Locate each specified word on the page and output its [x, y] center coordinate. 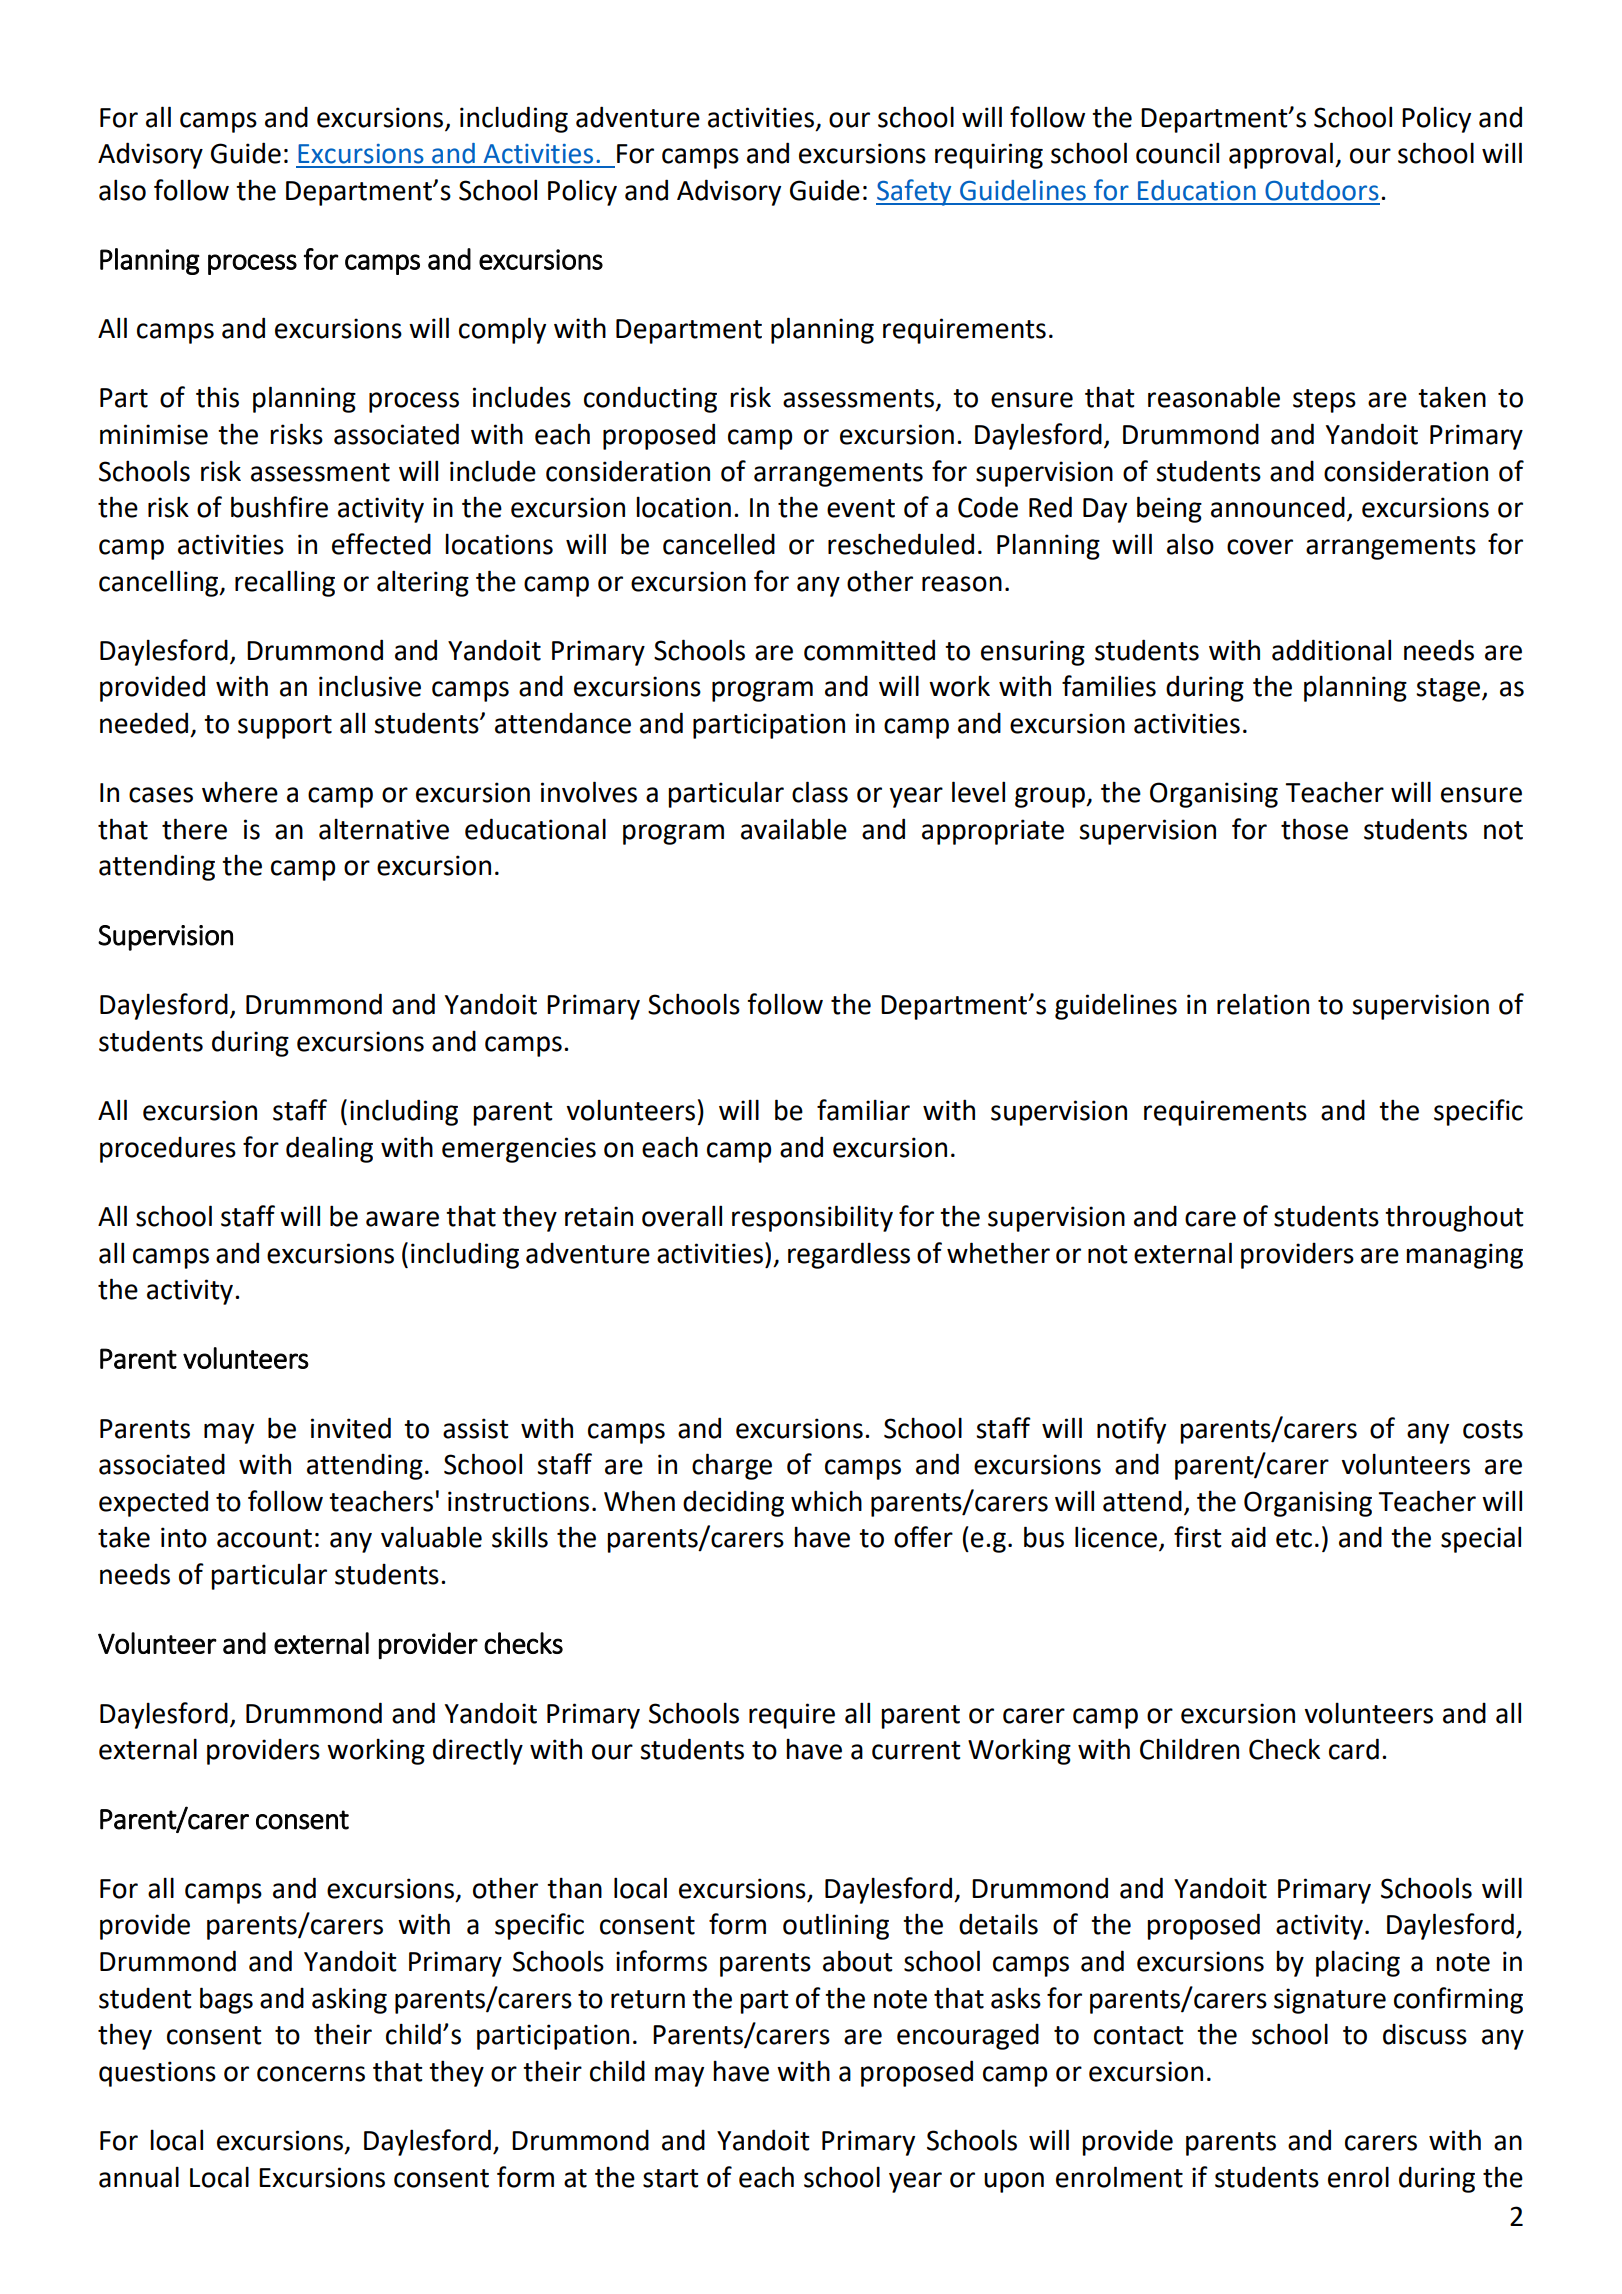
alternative [384, 829]
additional [1331, 650]
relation [1263, 1004]
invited [351, 1428]
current [916, 1750]
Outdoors [1322, 190]
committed [869, 650]
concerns [311, 2074]
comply [502, 330]
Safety [915, 192]
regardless [849, 1255]
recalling [285, 583]
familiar [863, 1110]
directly [478, 1751]
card [1354, 1749]
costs [1493, 1429]
